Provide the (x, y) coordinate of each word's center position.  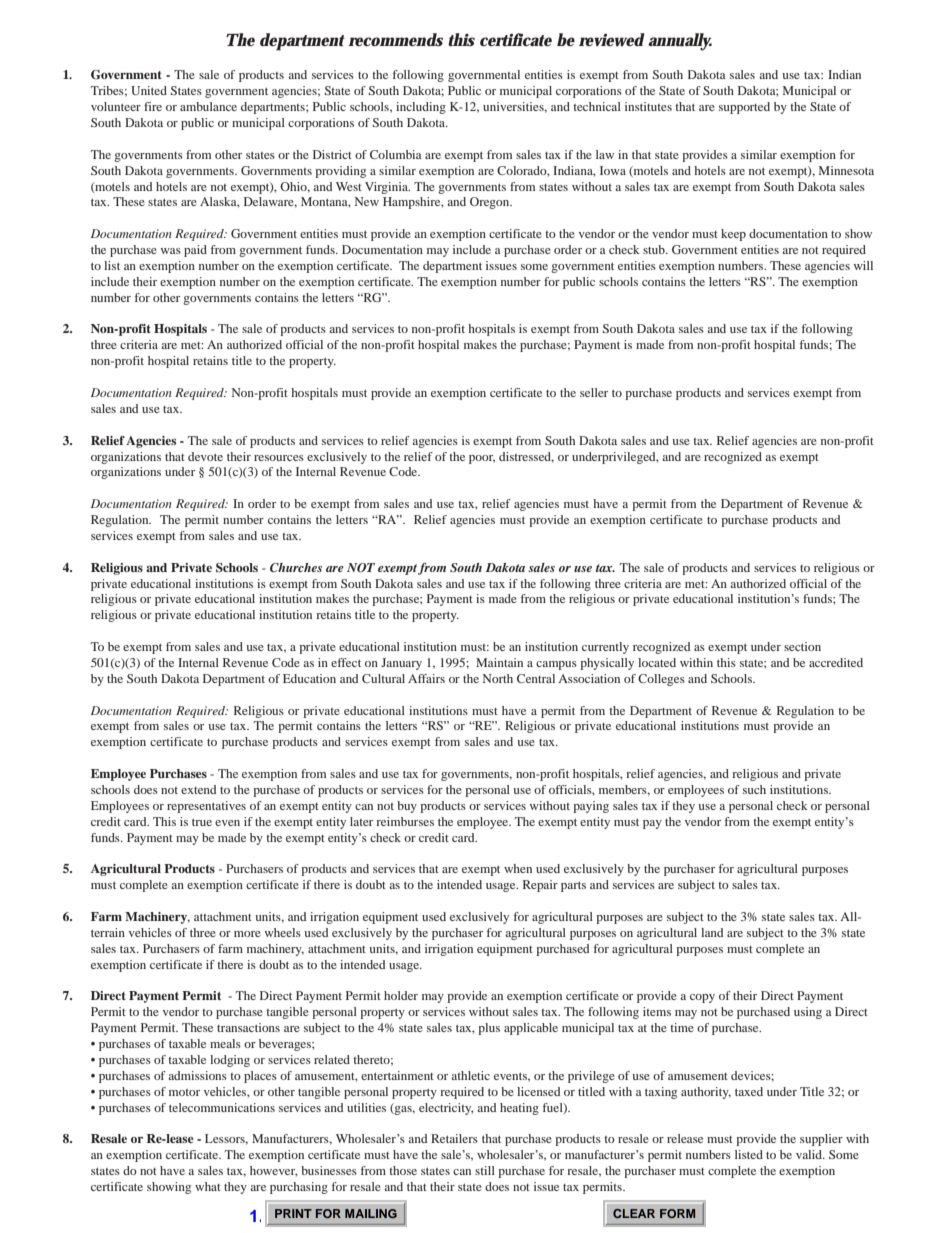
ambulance (208, 106)
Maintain (499, 662)
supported (744, 108)
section (802, 646)
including (421, 108)
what (208, 1186)
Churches (296, 567)
